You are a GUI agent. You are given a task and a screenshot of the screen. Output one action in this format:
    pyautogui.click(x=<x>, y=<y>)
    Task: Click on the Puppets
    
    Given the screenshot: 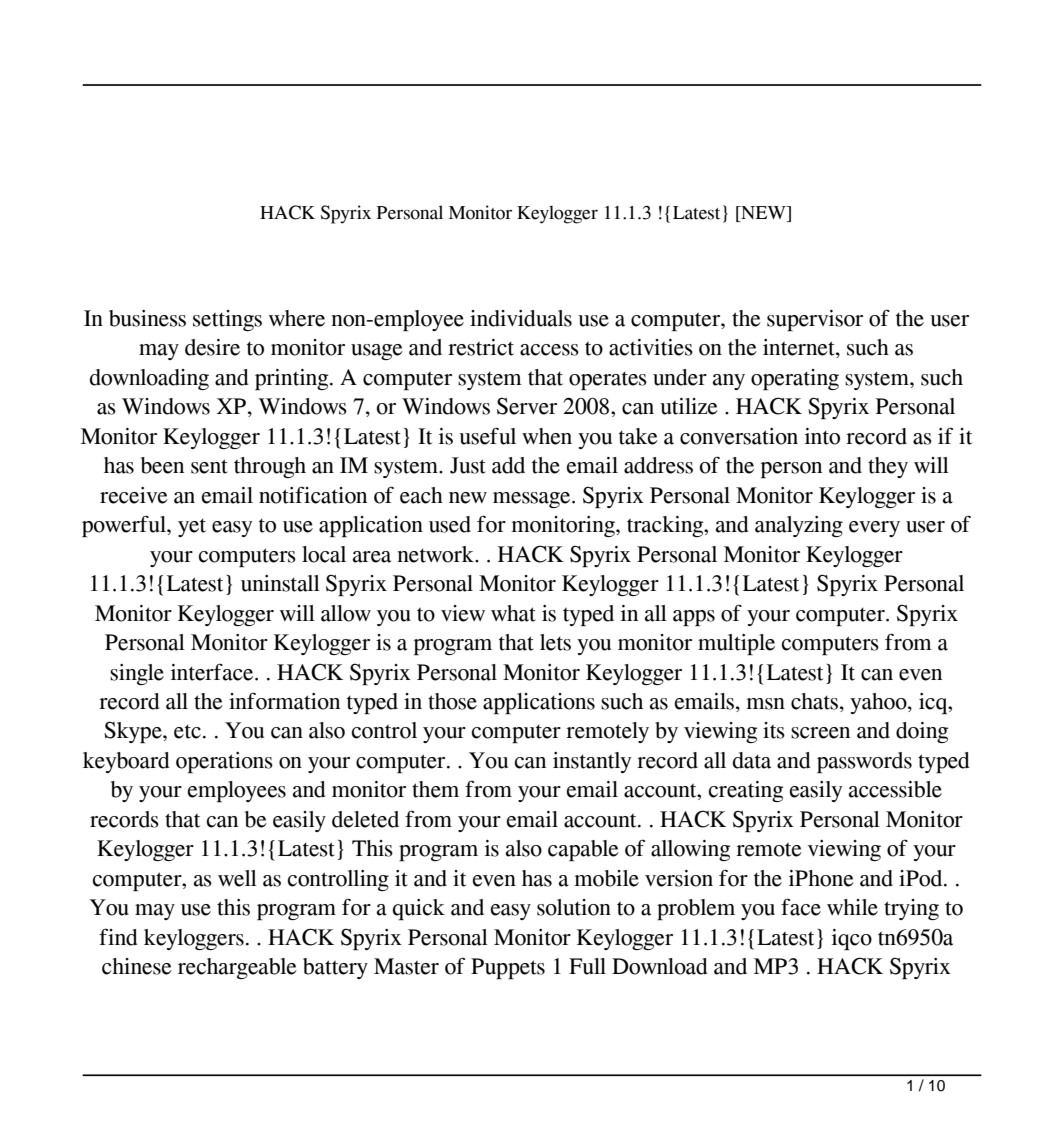 What is the action you would take?
    pyautogui.click(x=508, y=968)
